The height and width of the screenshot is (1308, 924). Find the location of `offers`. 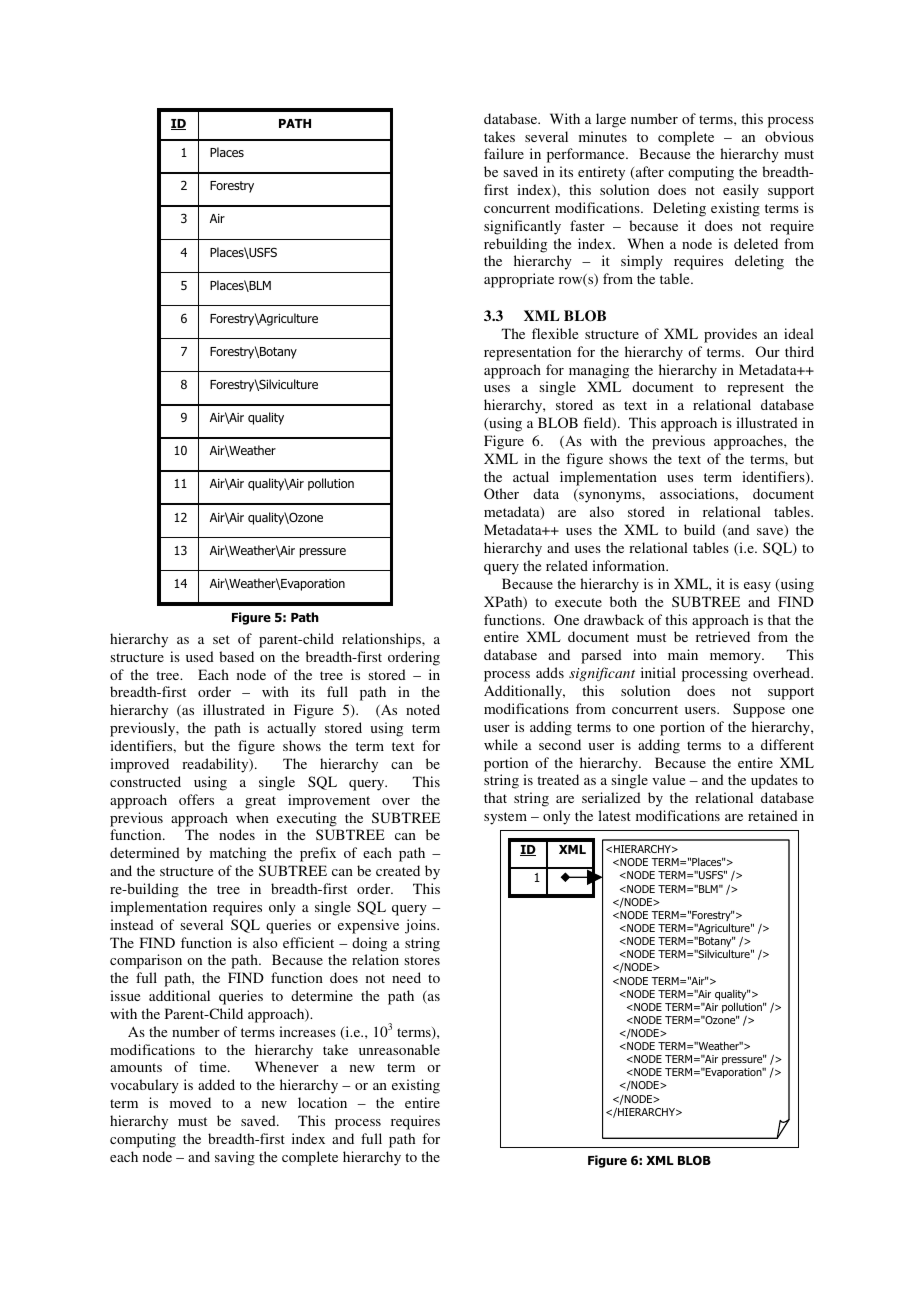

offers is located at coordinates (196, 799).
